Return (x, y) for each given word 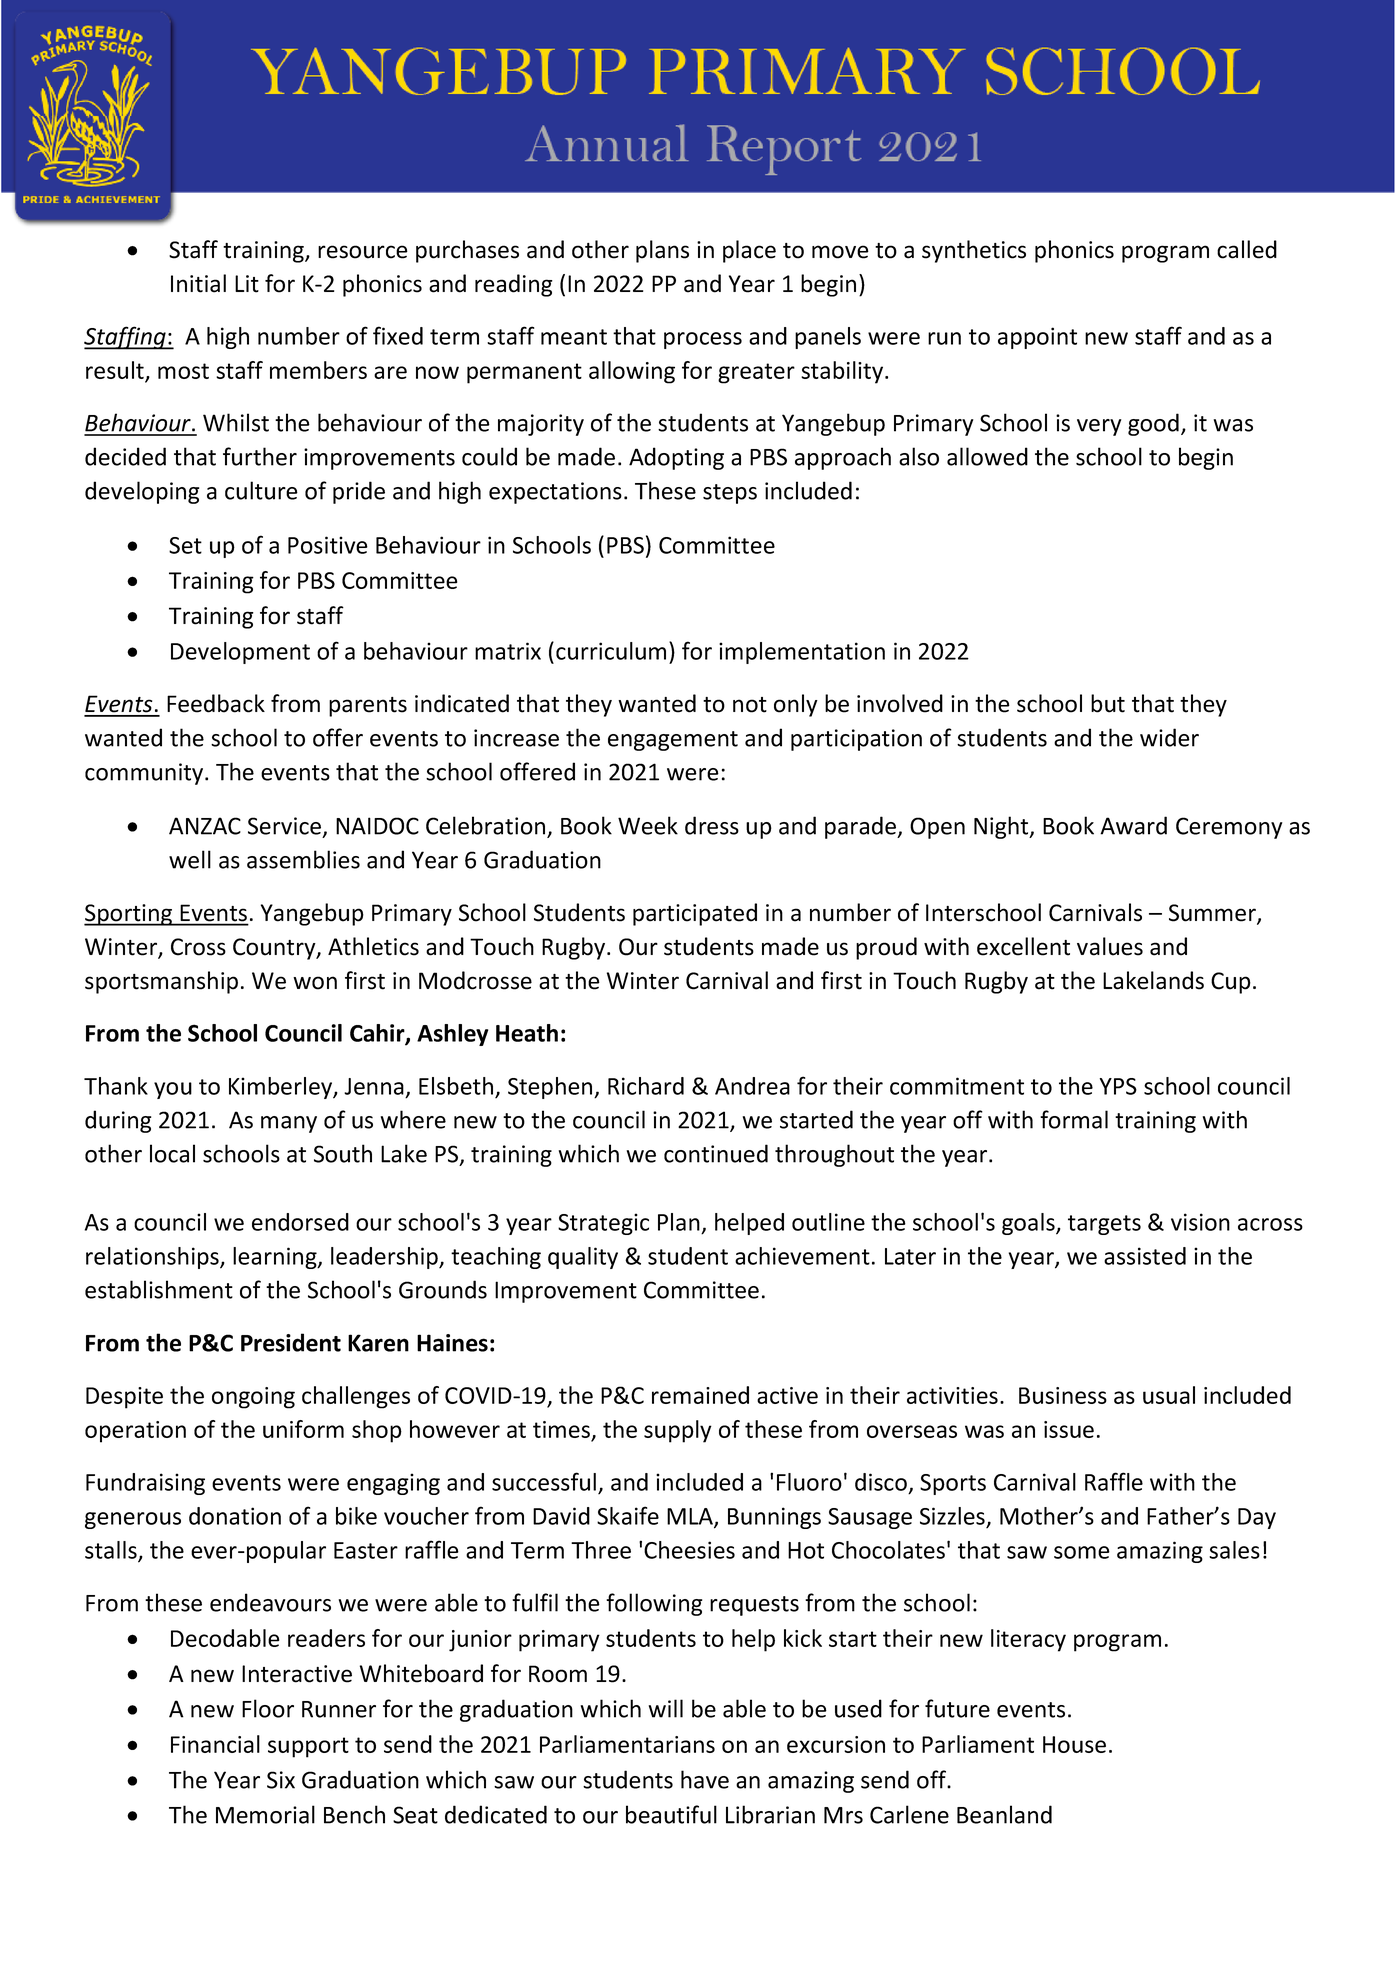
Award (1133, 825)
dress (712, 825)
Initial (198, 283)
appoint (1037, 338)
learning (276, 1258)
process (703, 340)
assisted (1145, 1256)
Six (281, 1780)
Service (284, 826)
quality (583, 1258)
